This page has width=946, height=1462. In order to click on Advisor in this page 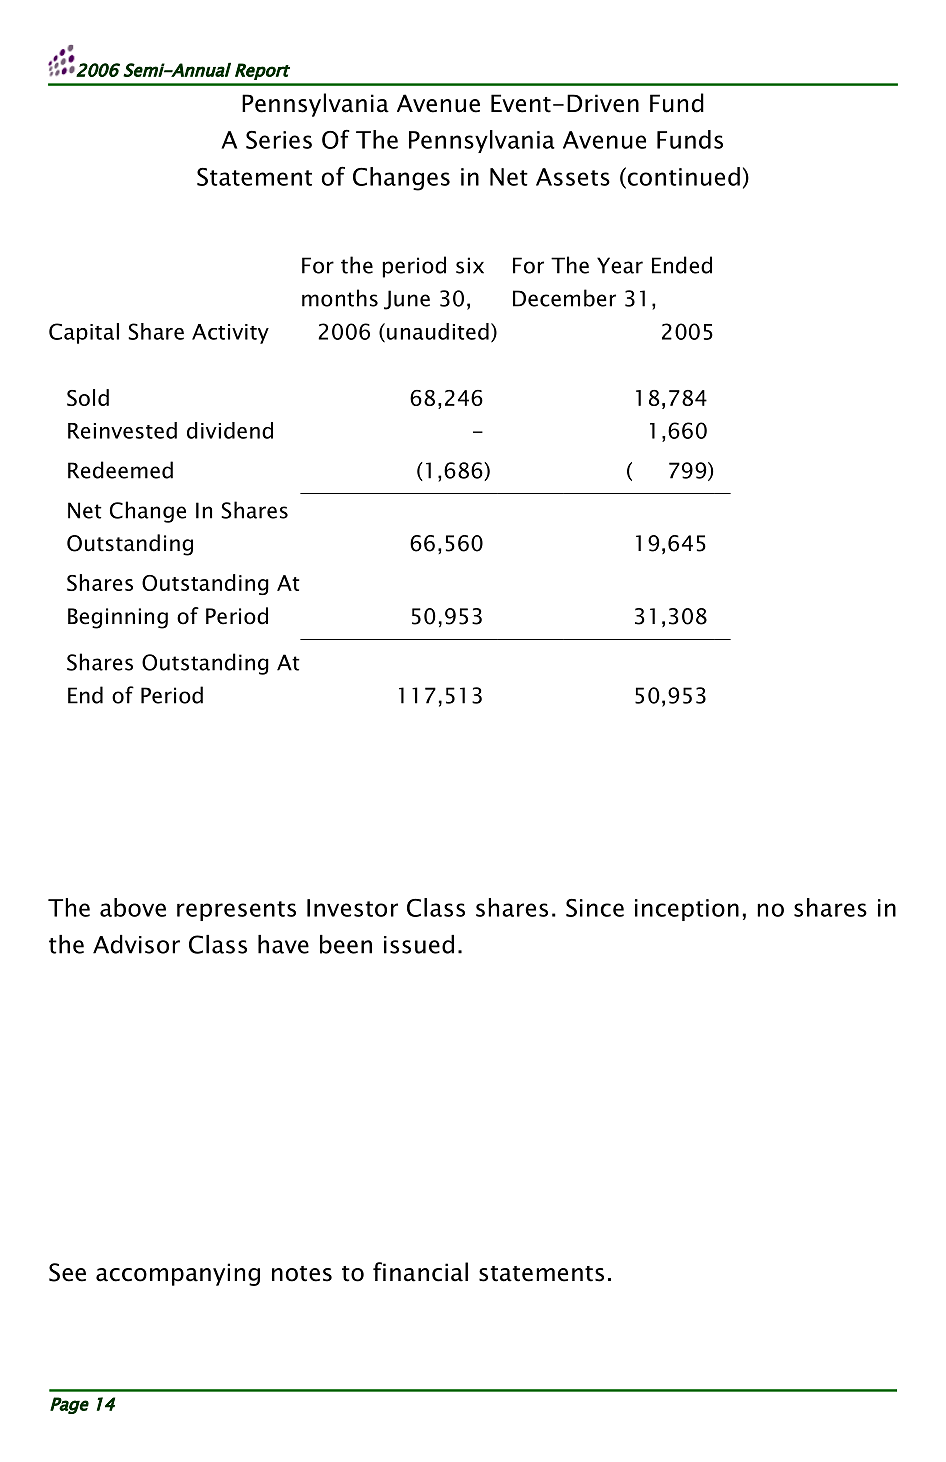, I will do `click(136, 944)`.
